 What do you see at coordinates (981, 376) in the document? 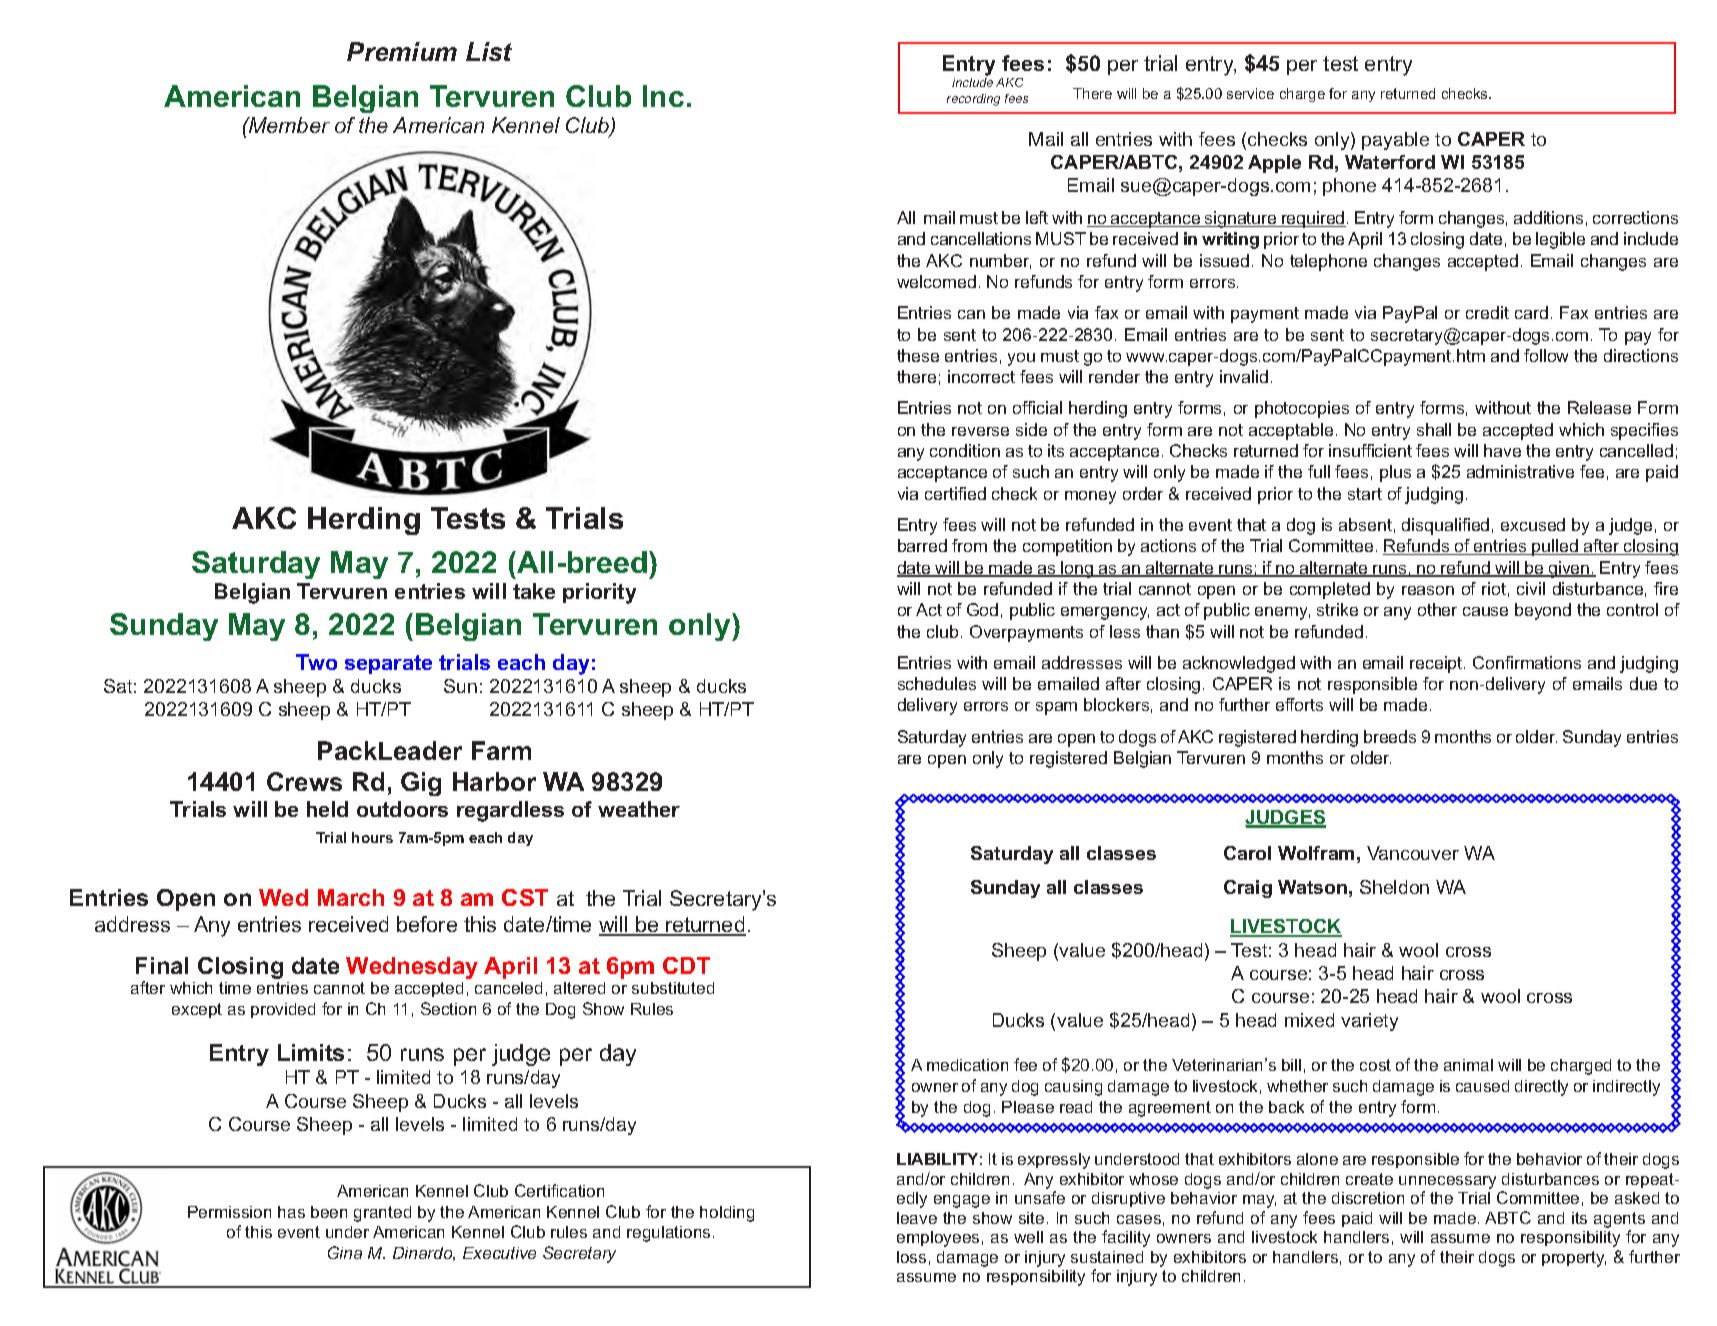
I see `incorrect` at bounding box center [981, 376].
